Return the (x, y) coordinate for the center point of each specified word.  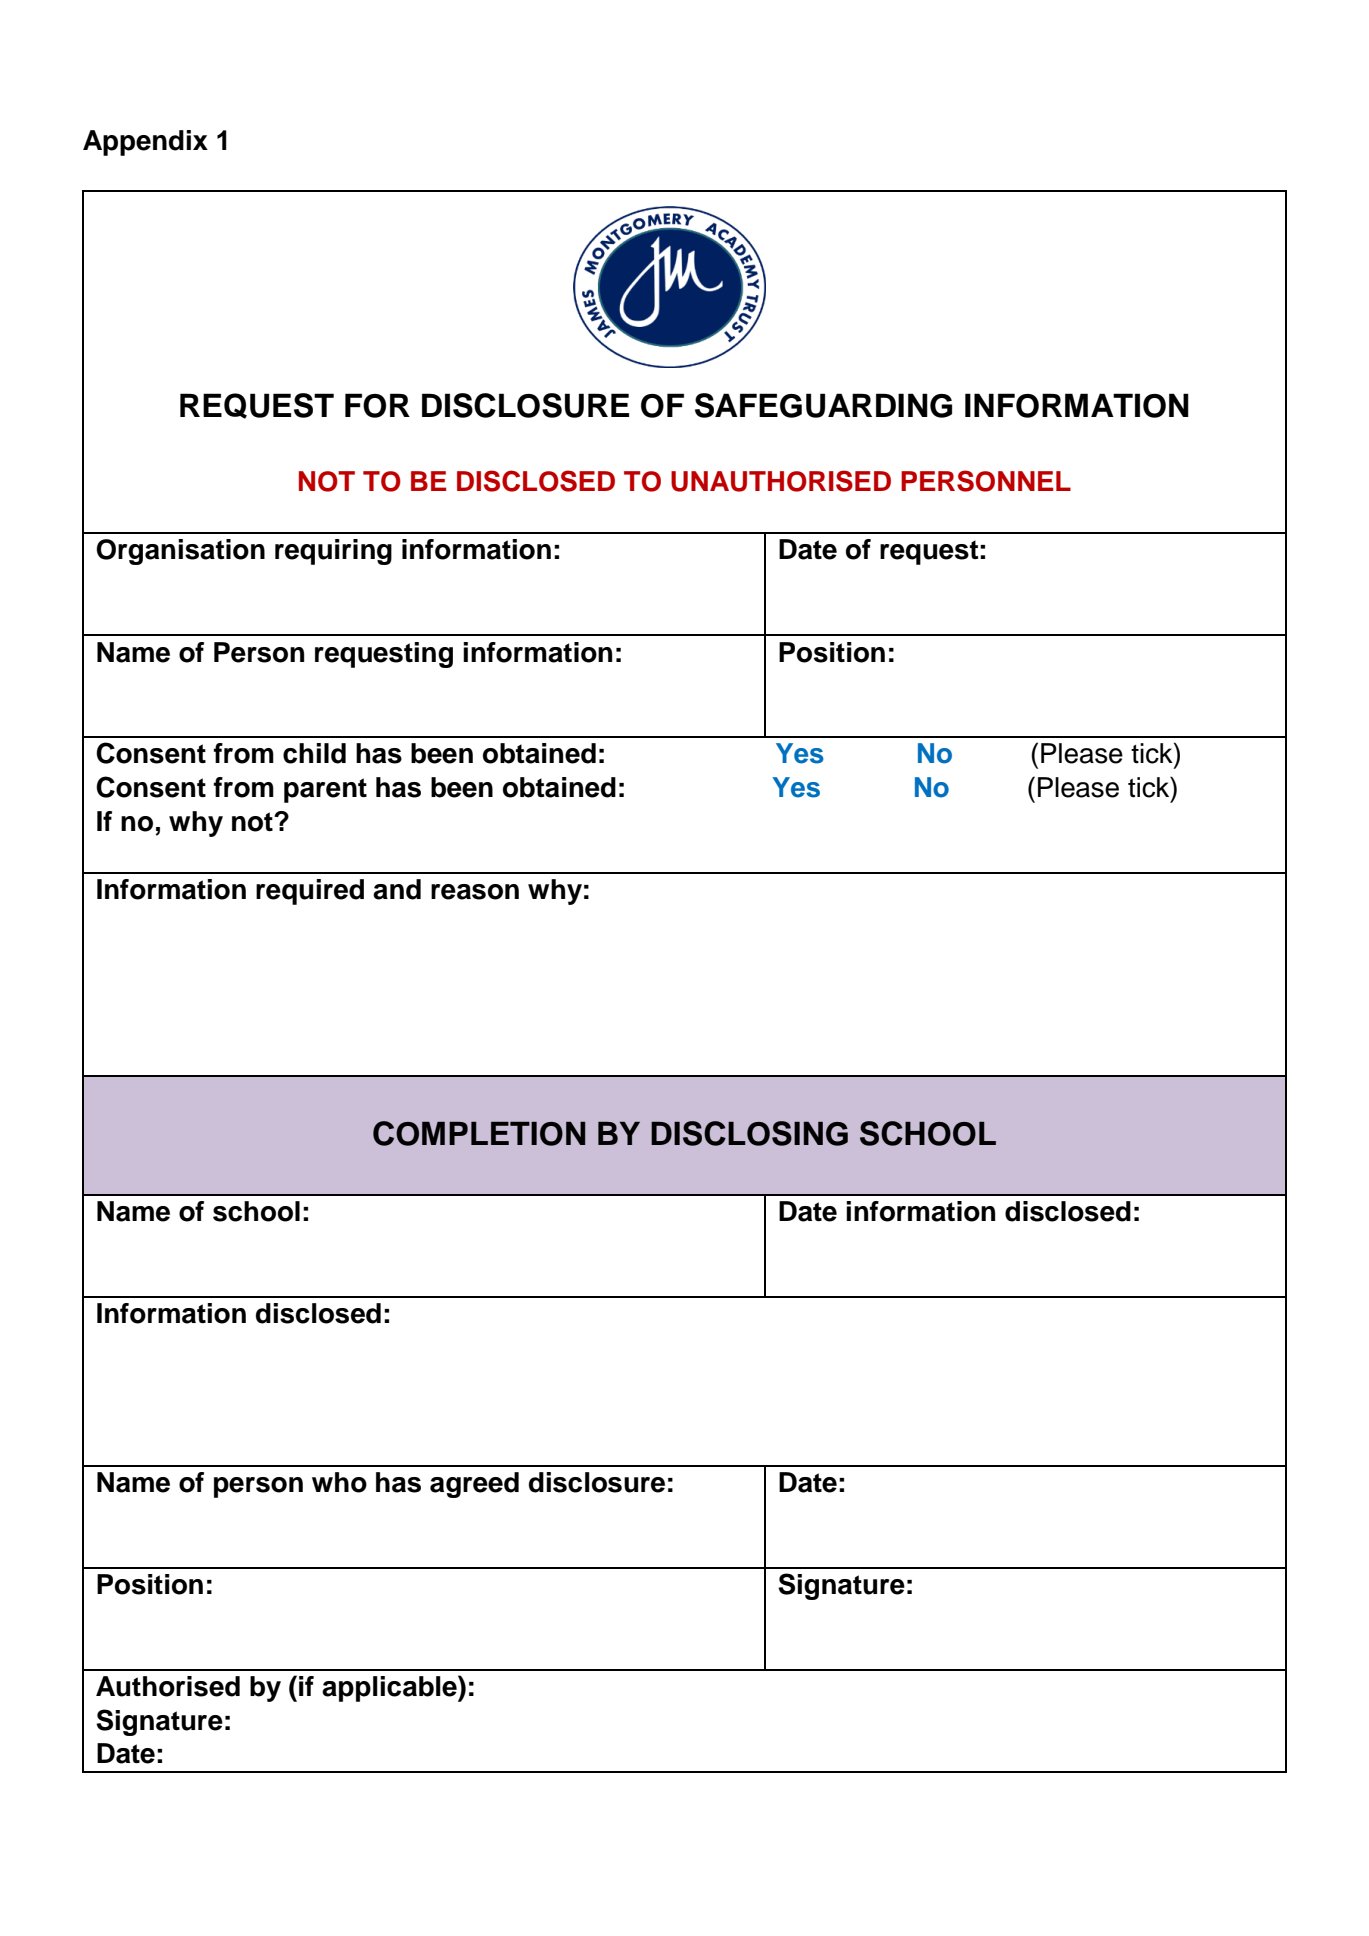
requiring (333, 552)
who (339, 1482)
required (310, 892)
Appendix (145, 143)
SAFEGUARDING (823, 405)
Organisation (180, 552)
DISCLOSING (749, 1133)
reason (475, 892)
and (397, 889)
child (314, 753)
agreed (474, 1485)
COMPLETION (479, 1133)
